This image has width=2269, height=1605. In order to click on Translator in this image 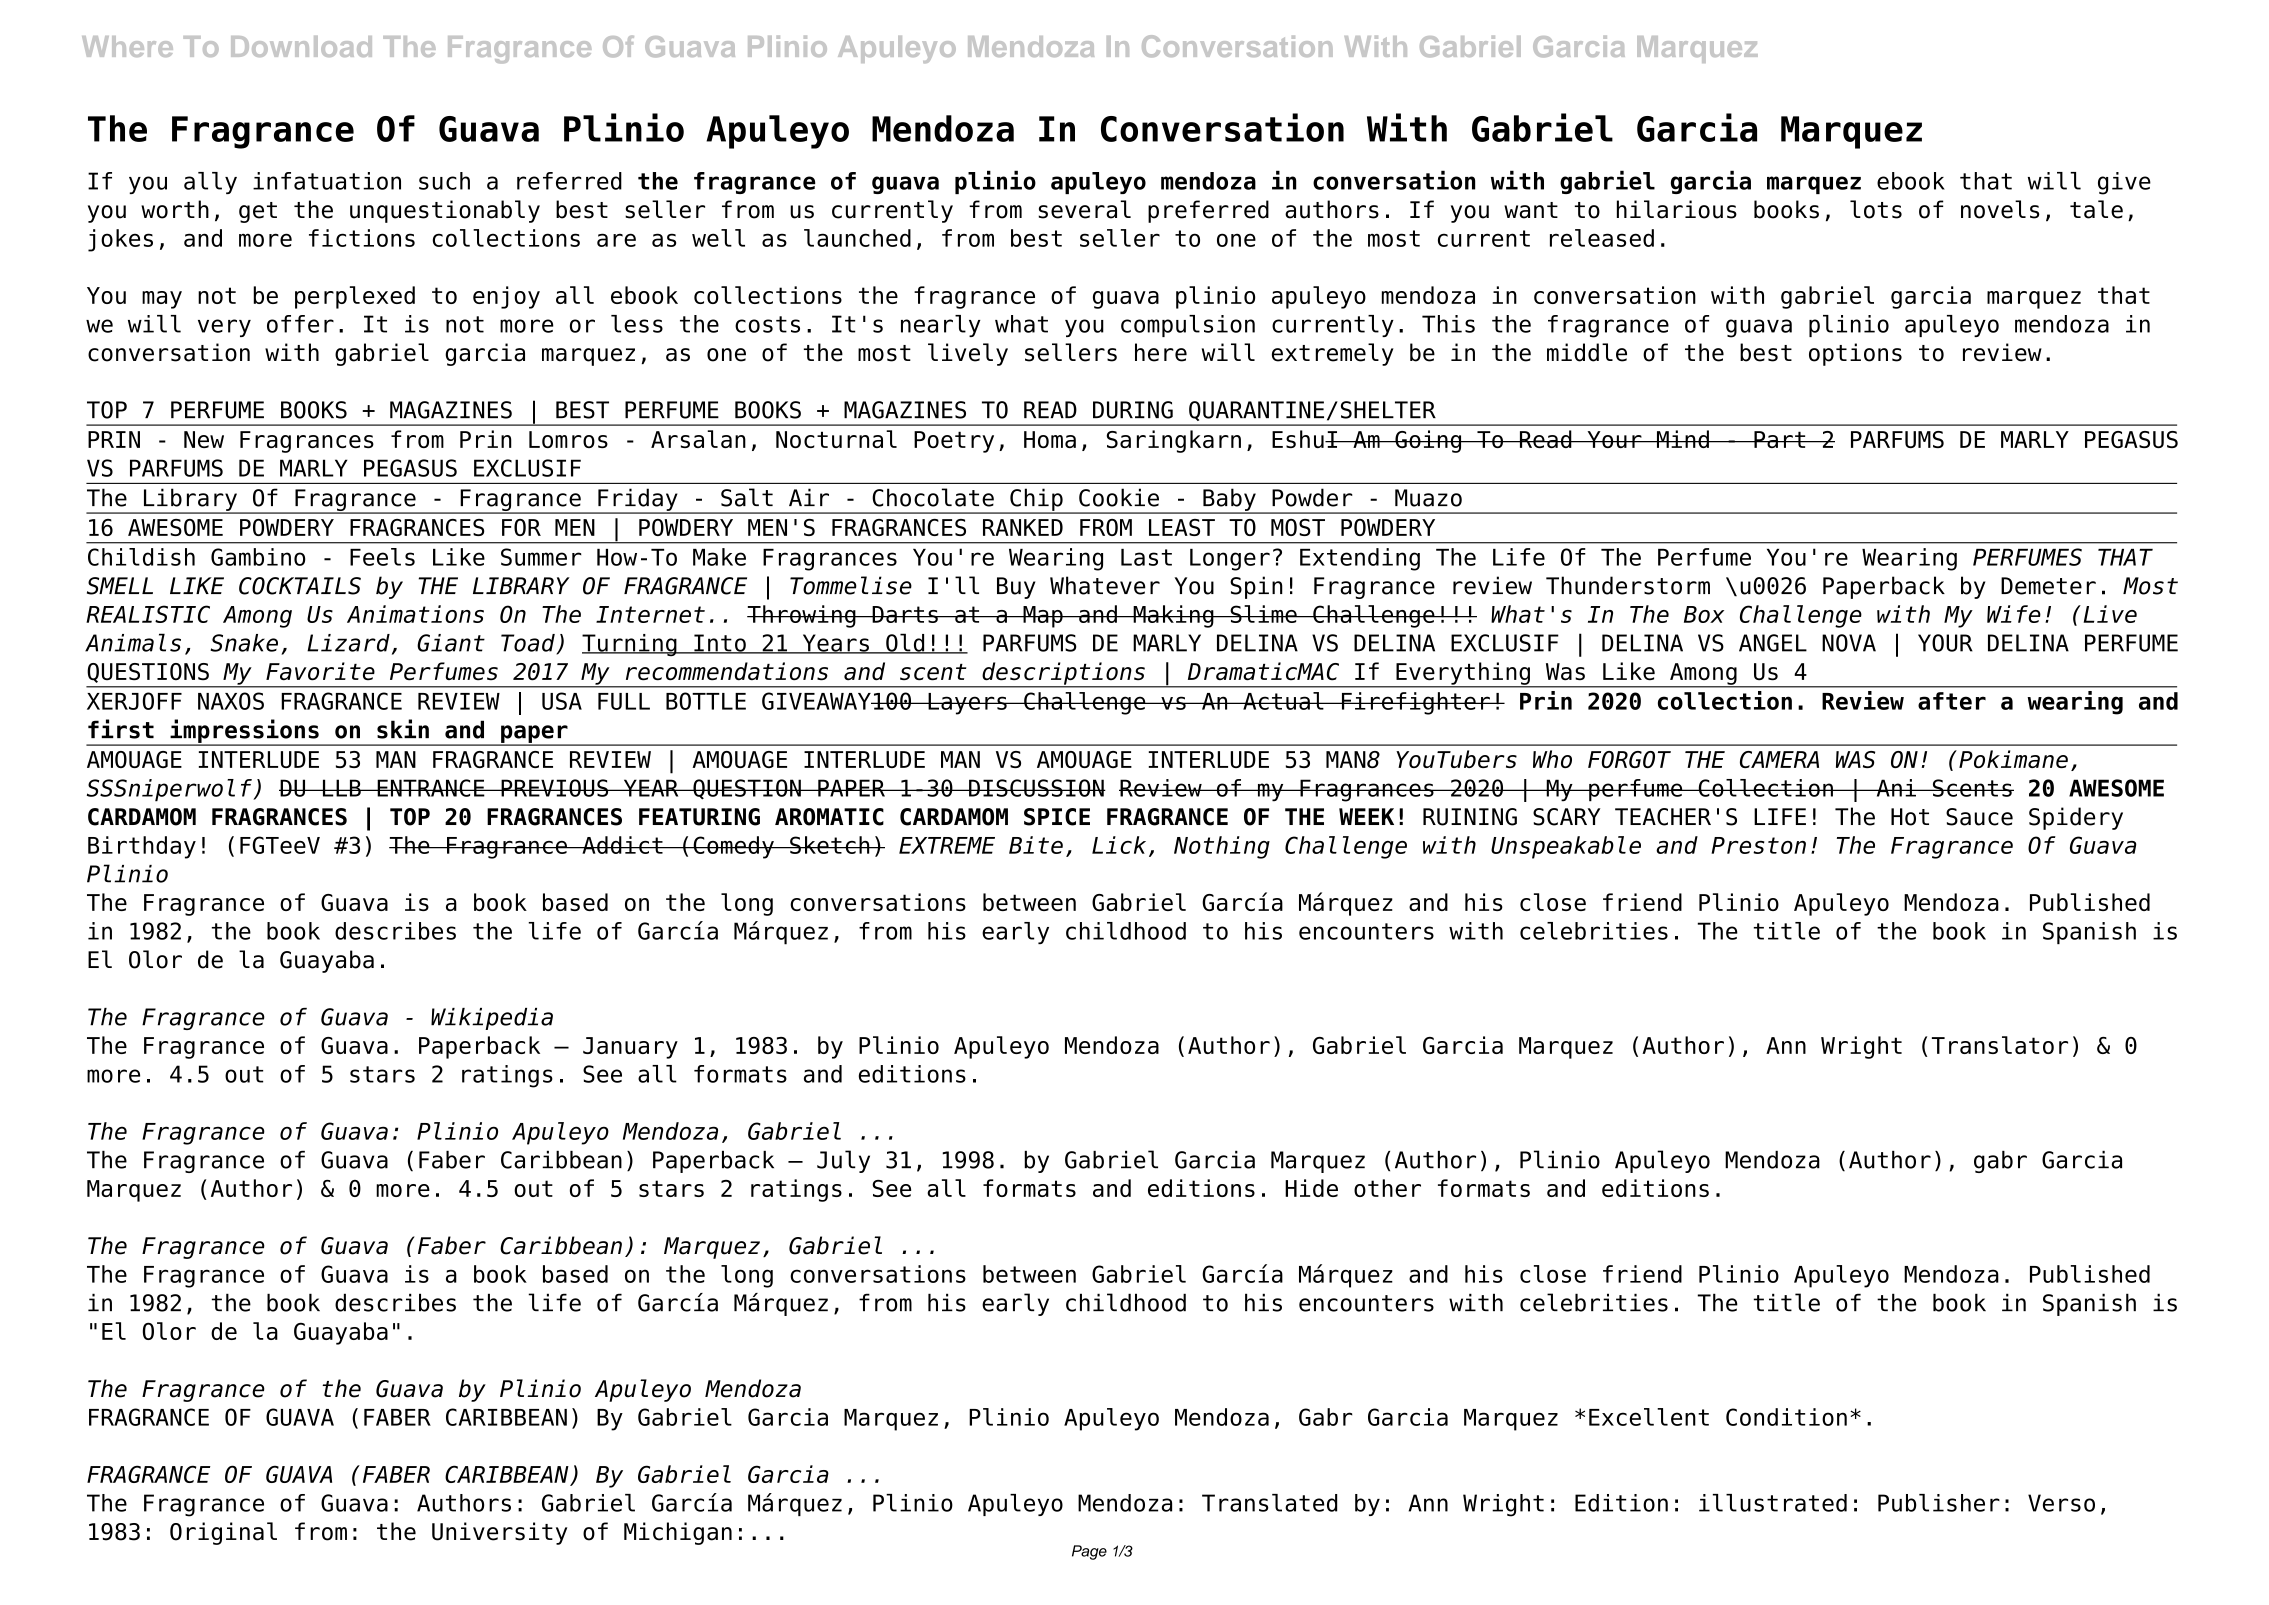, I will do `click(2000, 1045)`.
